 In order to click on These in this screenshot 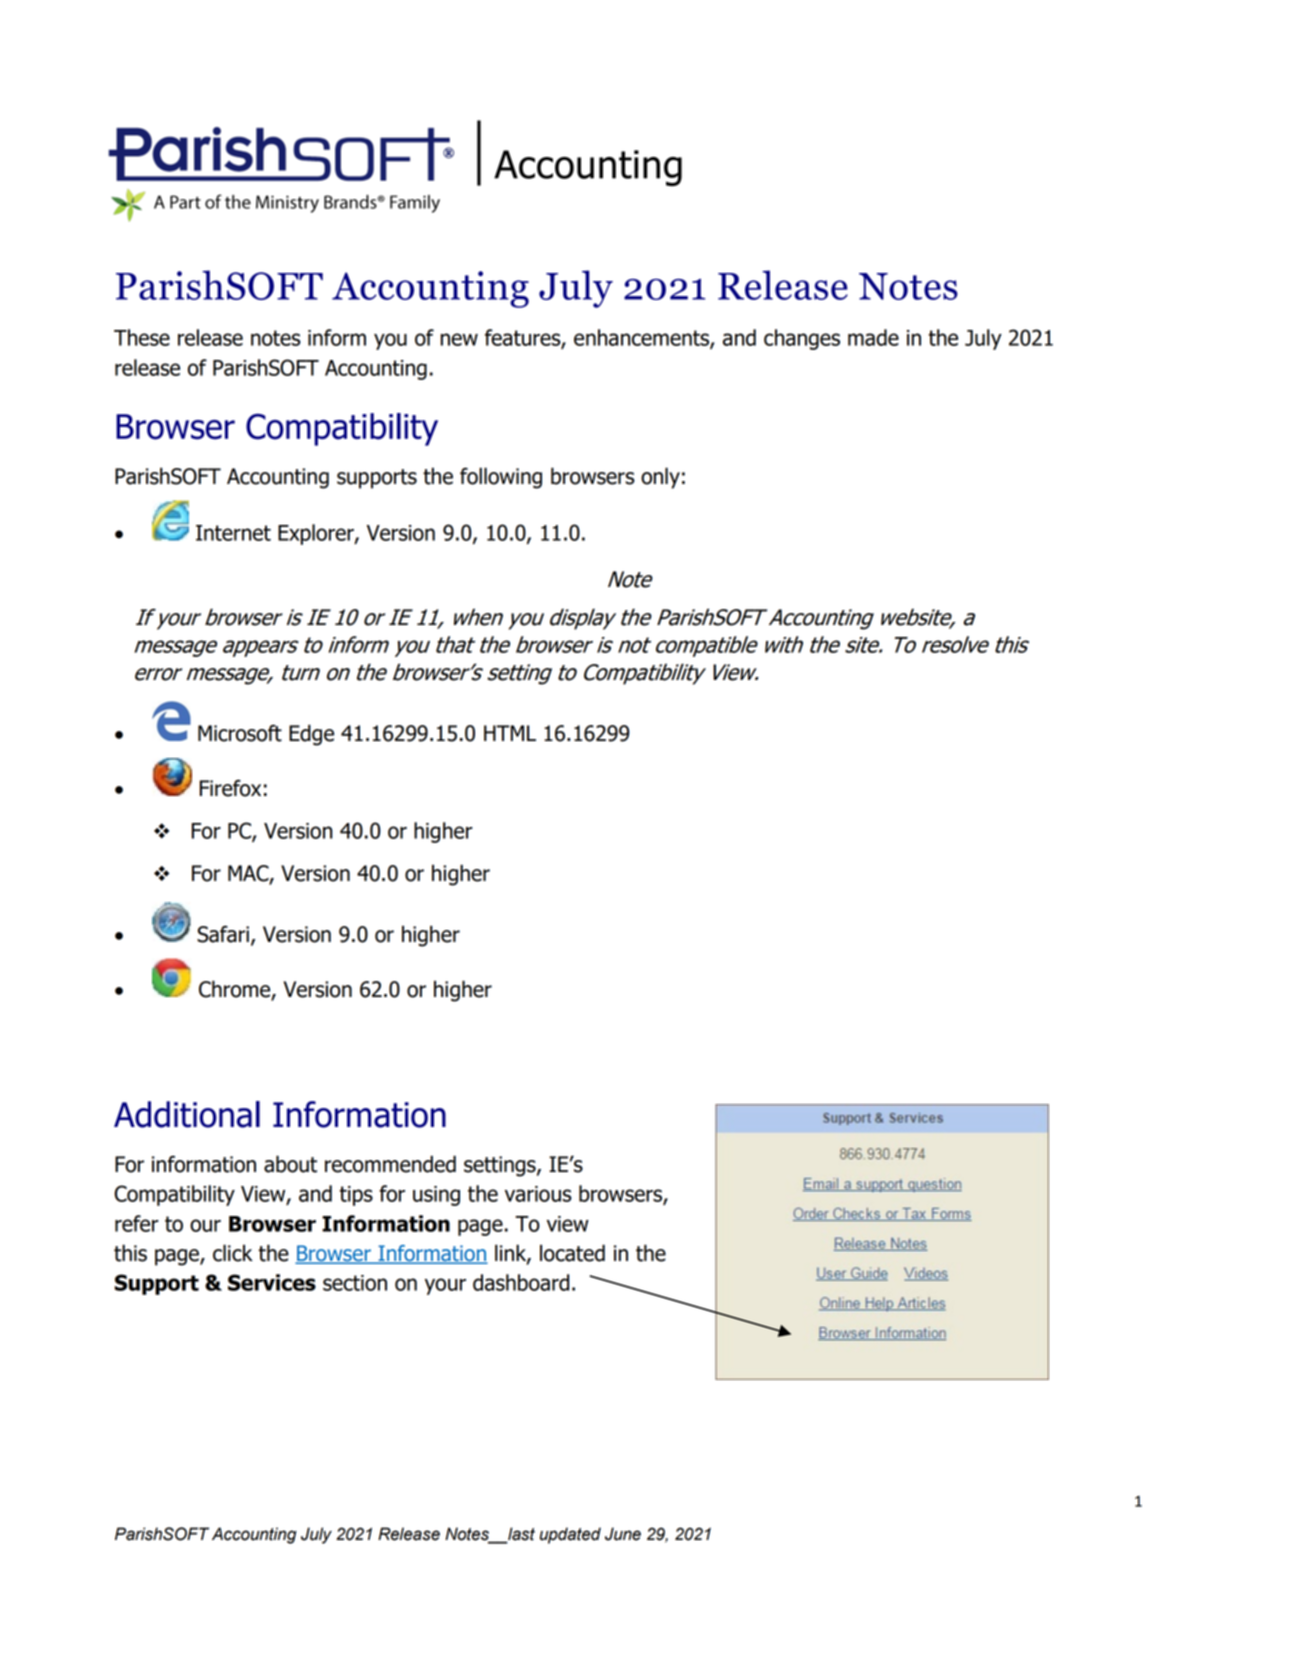, I will do `click(142, 337)`.
